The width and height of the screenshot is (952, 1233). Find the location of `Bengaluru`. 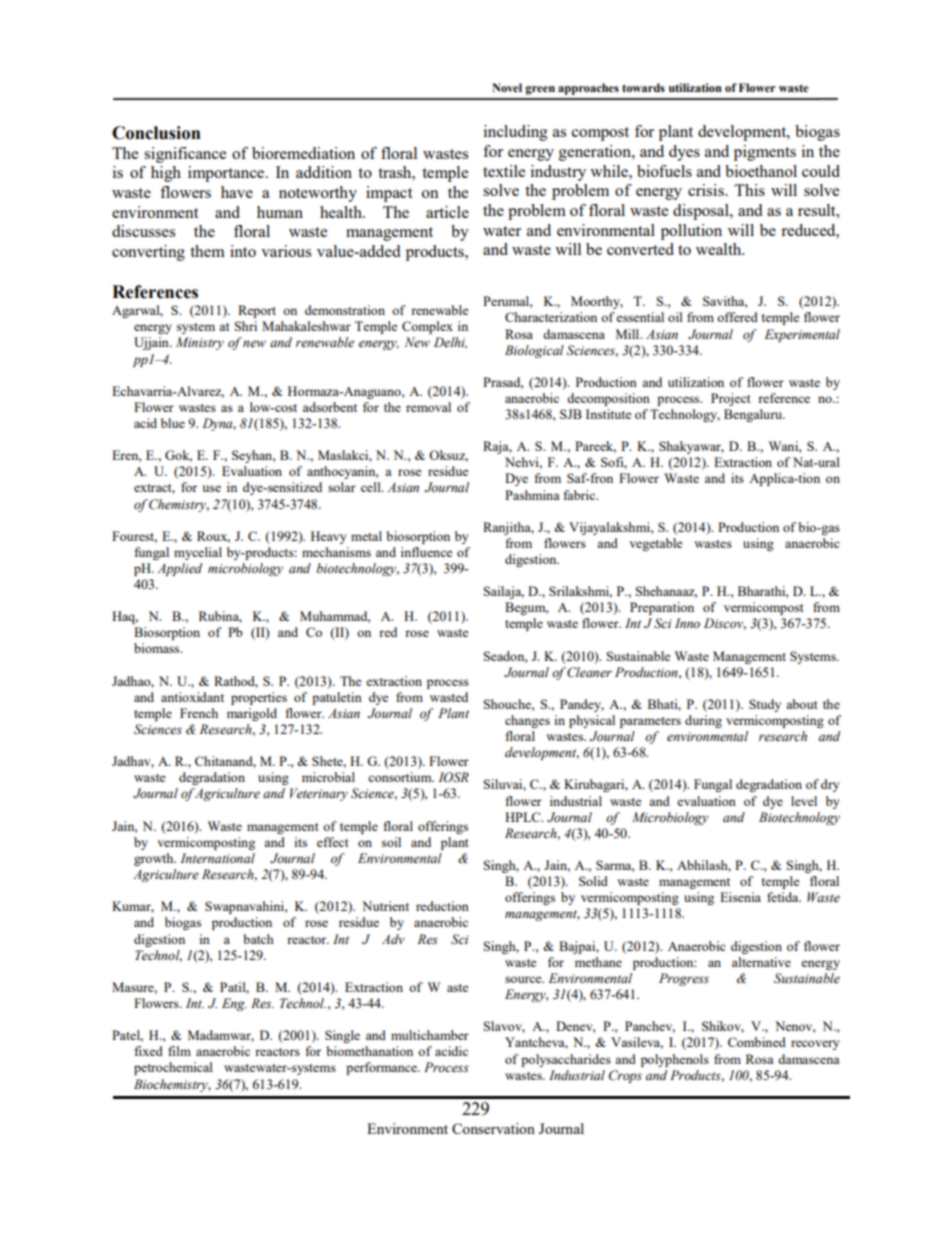

Bengaluru is located at coordinates (754, 415).
